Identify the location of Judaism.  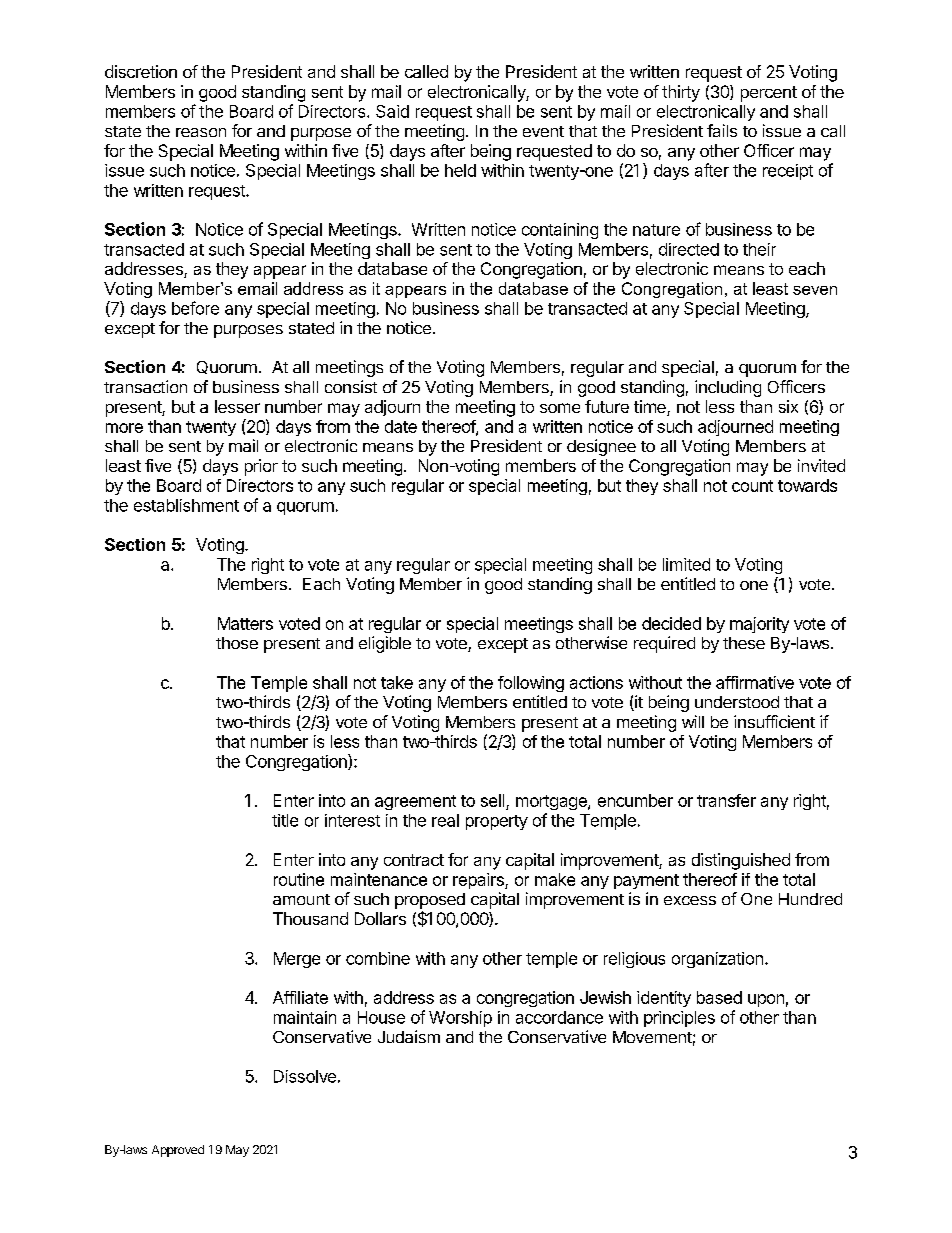
(409, 1036).
